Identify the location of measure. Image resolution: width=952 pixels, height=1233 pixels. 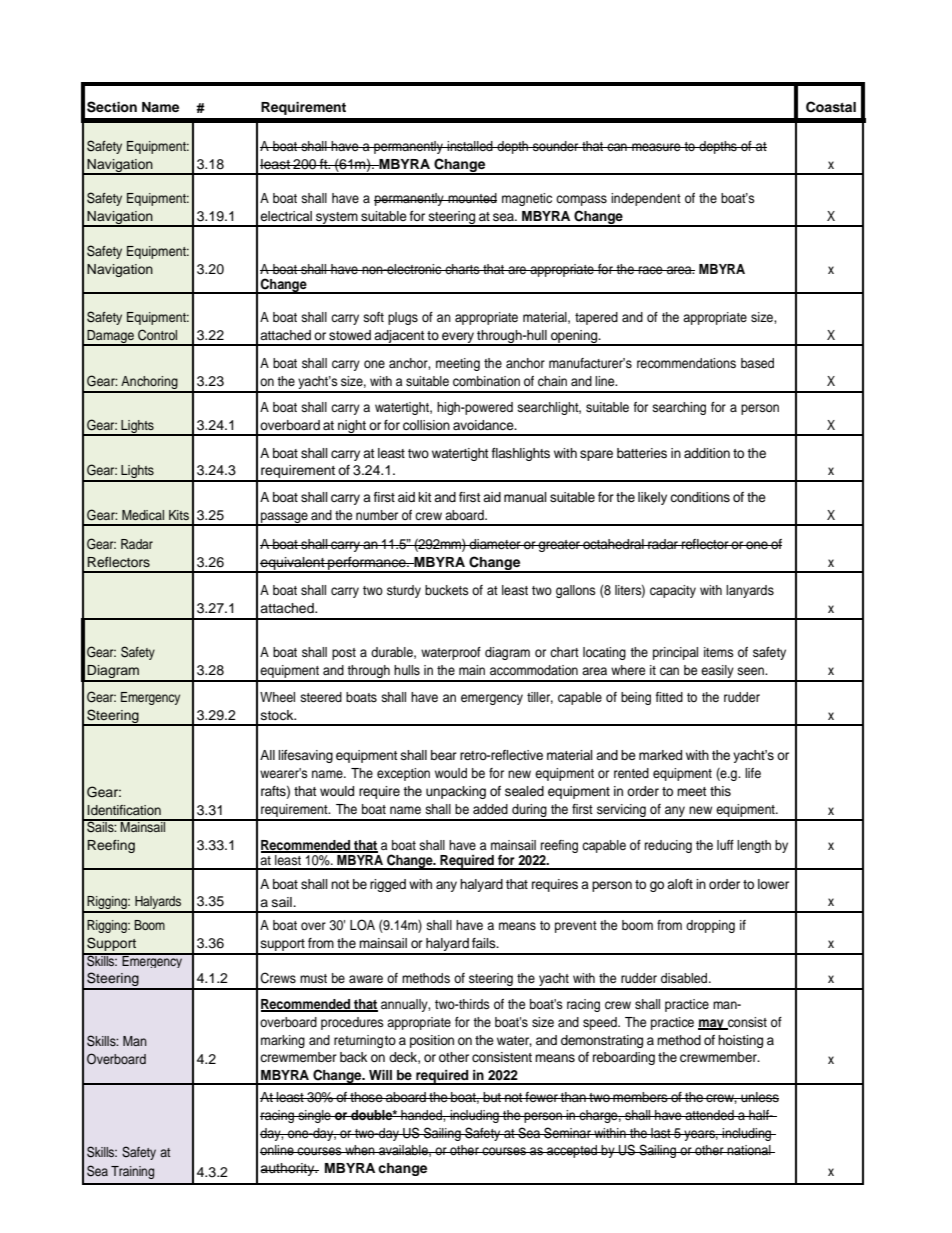
(656, 147).
